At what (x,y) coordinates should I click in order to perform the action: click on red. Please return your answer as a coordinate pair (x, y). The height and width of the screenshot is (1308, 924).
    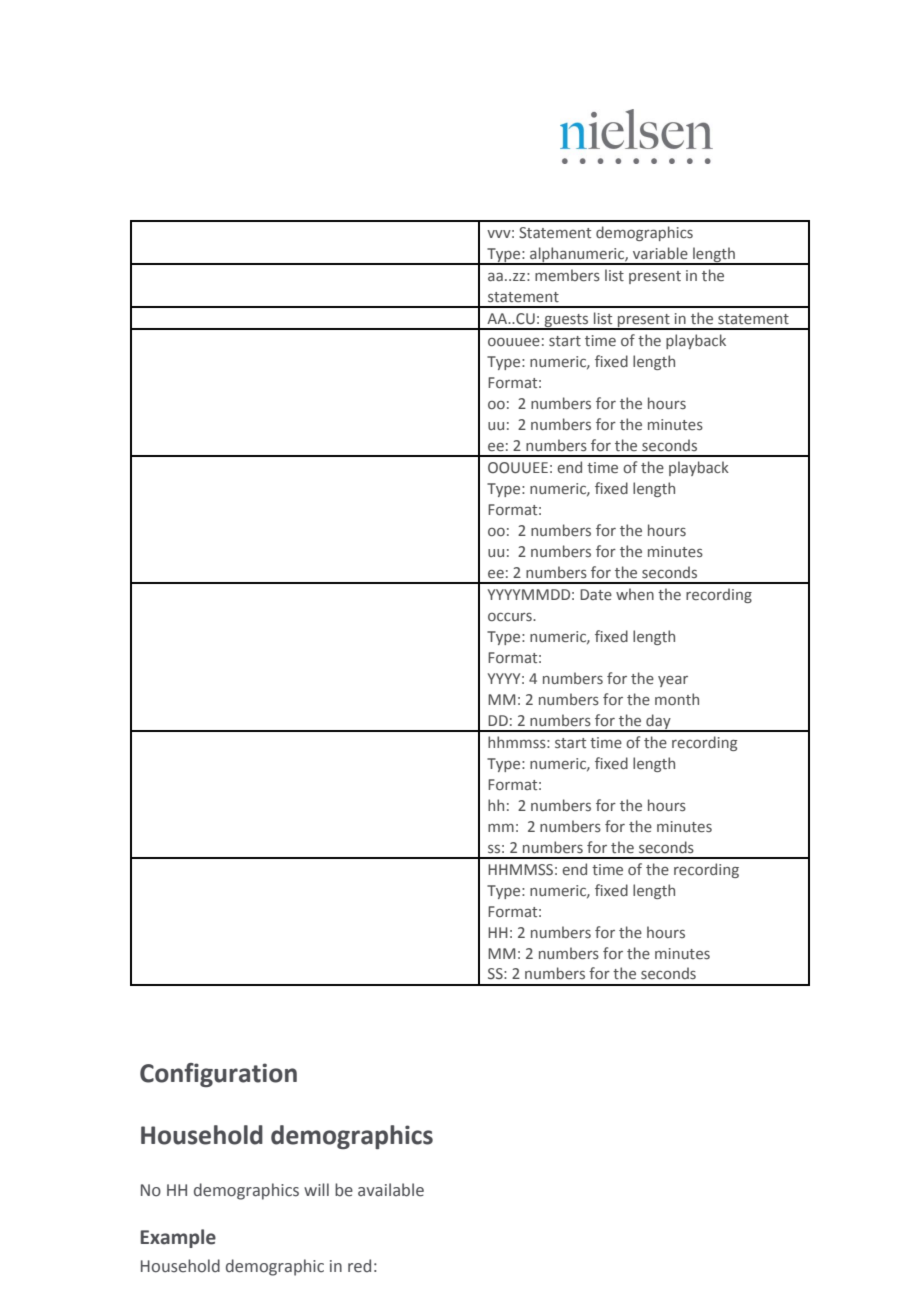
    Looking at the image, I should click on (359, 1266).
